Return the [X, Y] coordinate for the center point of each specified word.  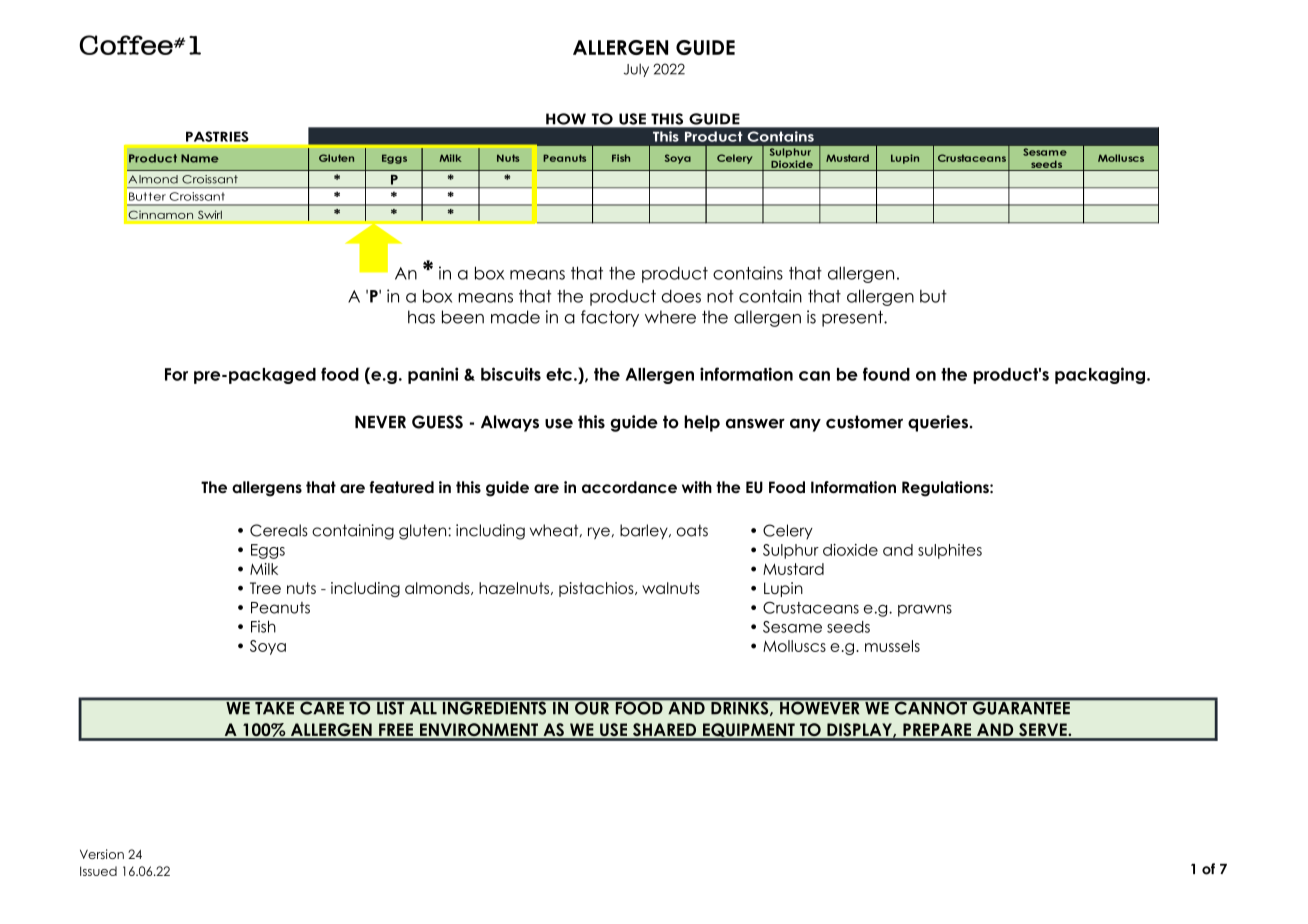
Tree [265, 588]
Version [102, 854]
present [853, 318]
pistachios [597, 589]
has [421, 317]
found [886, 374]
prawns [925, 611]
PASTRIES [217, 136]
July [636, 70]
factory [610, 318]
